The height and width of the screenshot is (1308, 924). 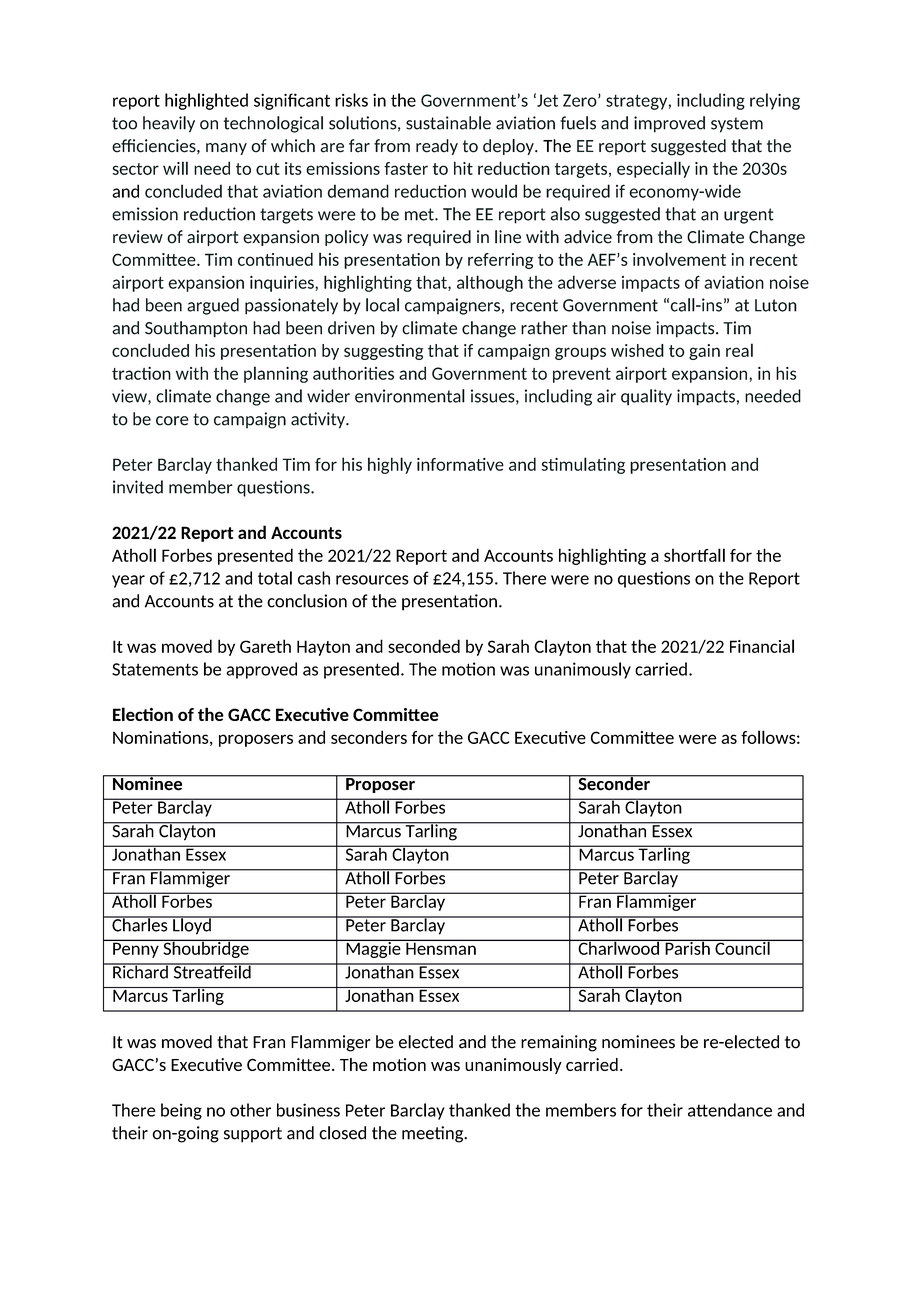 I want to click on Financial, so click(x=762, y=646).
